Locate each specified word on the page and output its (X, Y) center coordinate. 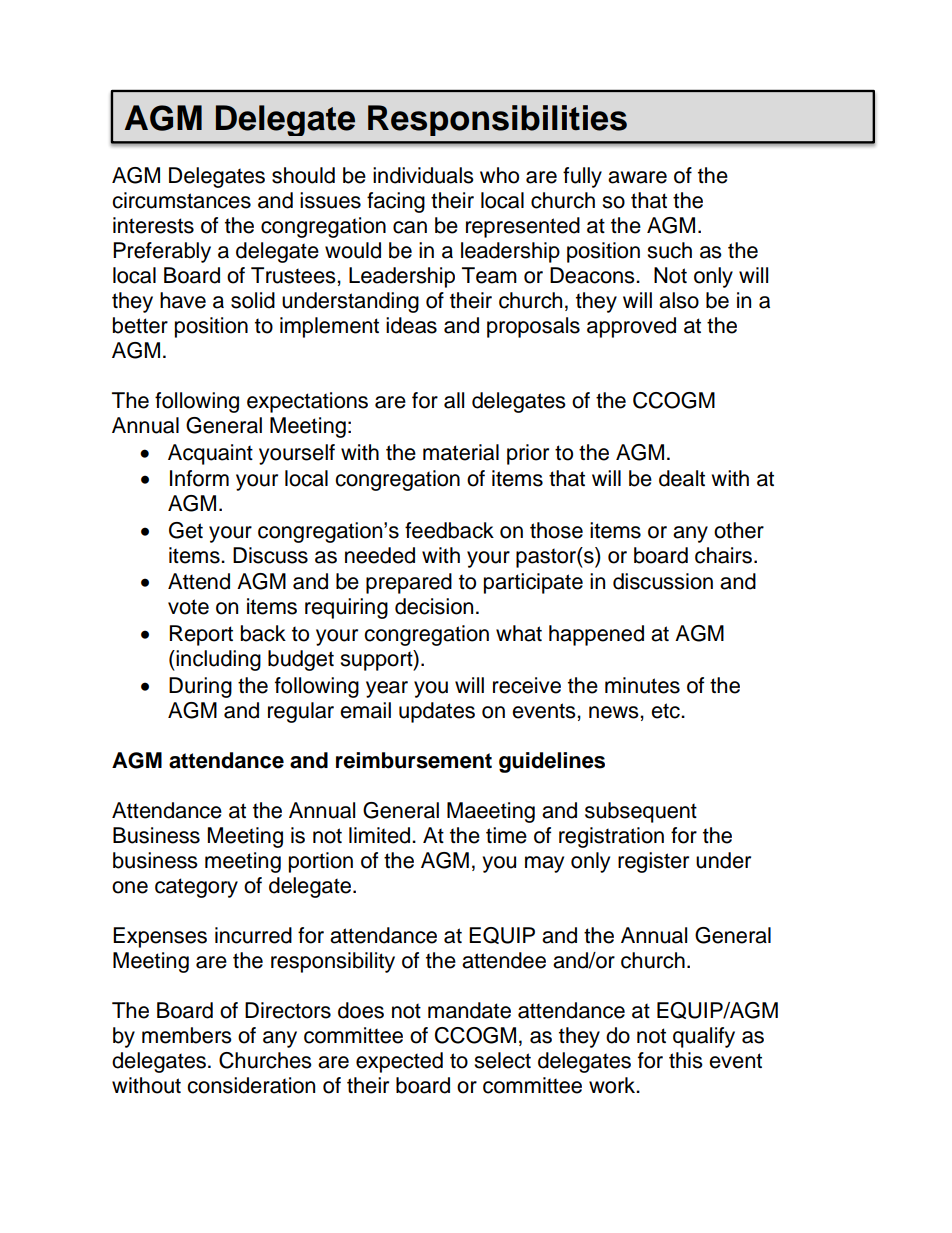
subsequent (641, 812)
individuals (423, 175)
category (196, 888)
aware (637, 177)
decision (434, 606)
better (140, 325)
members (187, 1035)
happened (596, 635)
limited (381, 835)
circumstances (181, 200)
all (454, 400)
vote (188, 607)
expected (399, 1062)
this (686, 1060)
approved (631, 327)
